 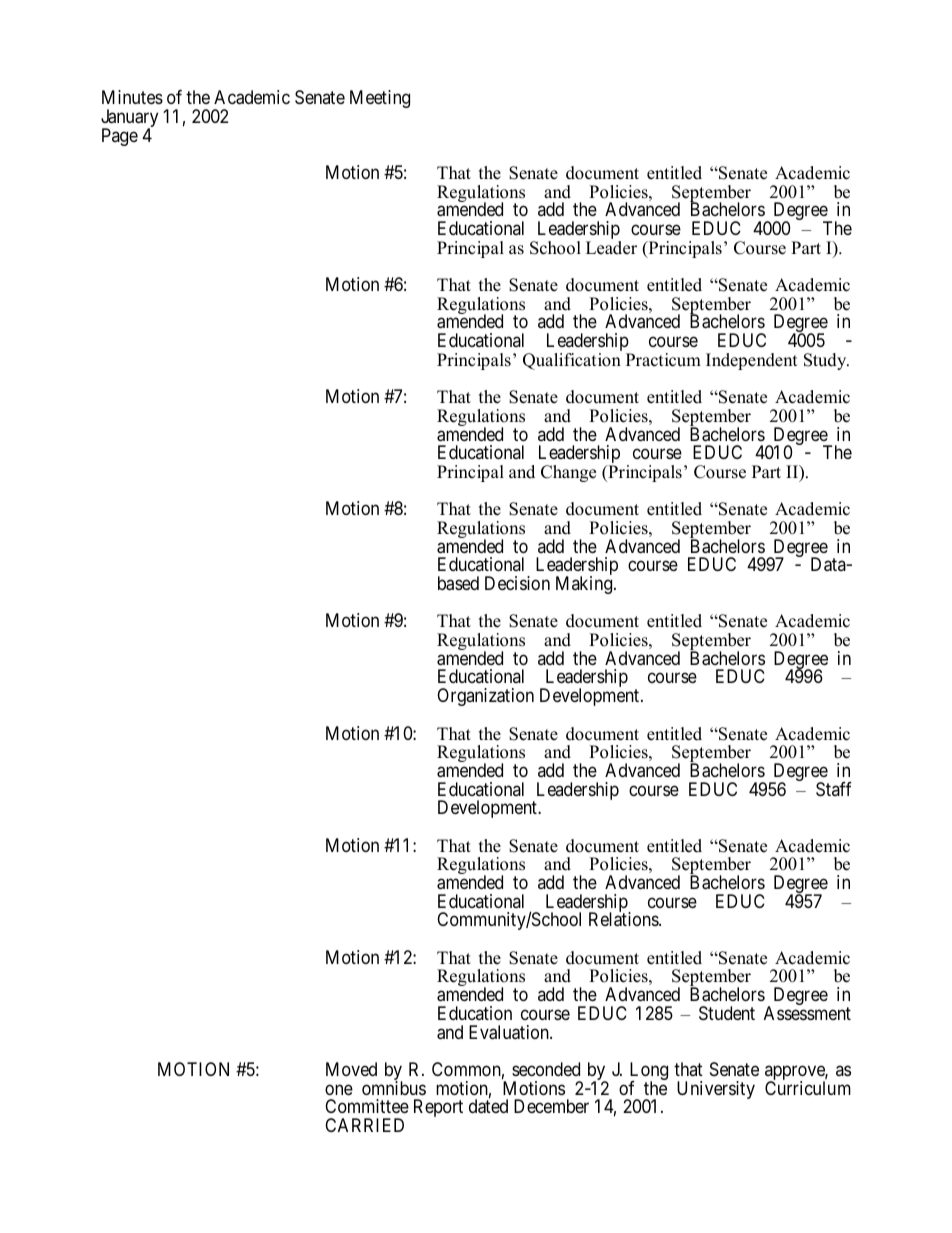 I want to click on Meeting, so click(x=380, y=99).
